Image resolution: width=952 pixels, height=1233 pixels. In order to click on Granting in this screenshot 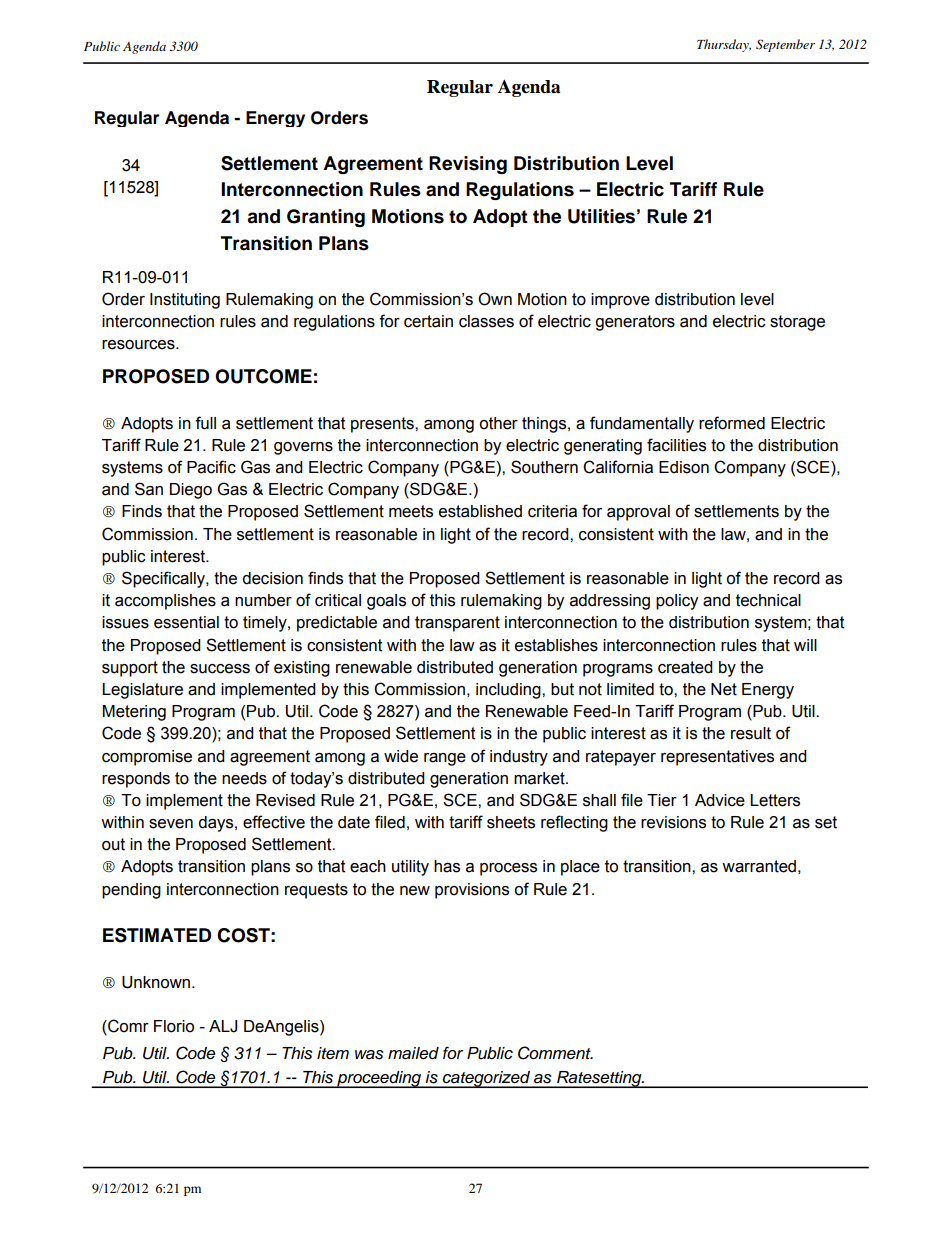, I will do `click(326, 218)`.
